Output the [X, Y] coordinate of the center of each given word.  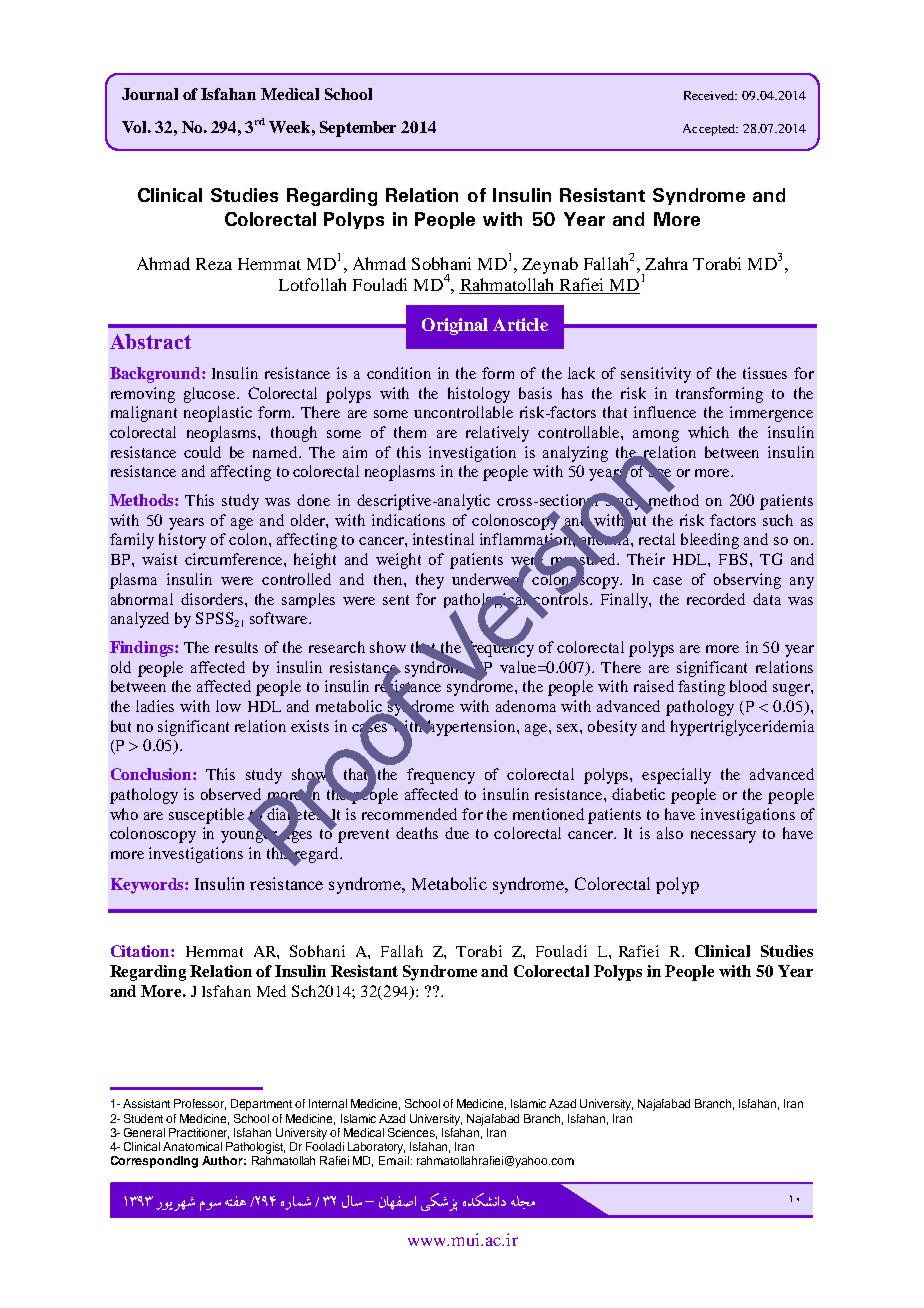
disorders [213, 599]
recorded [716, 599]
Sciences [412, 1133]
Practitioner [199, 1133]
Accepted [710, 130]
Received [710, 95]
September [358, 129]
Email [395, 1160]
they [430, 581]
